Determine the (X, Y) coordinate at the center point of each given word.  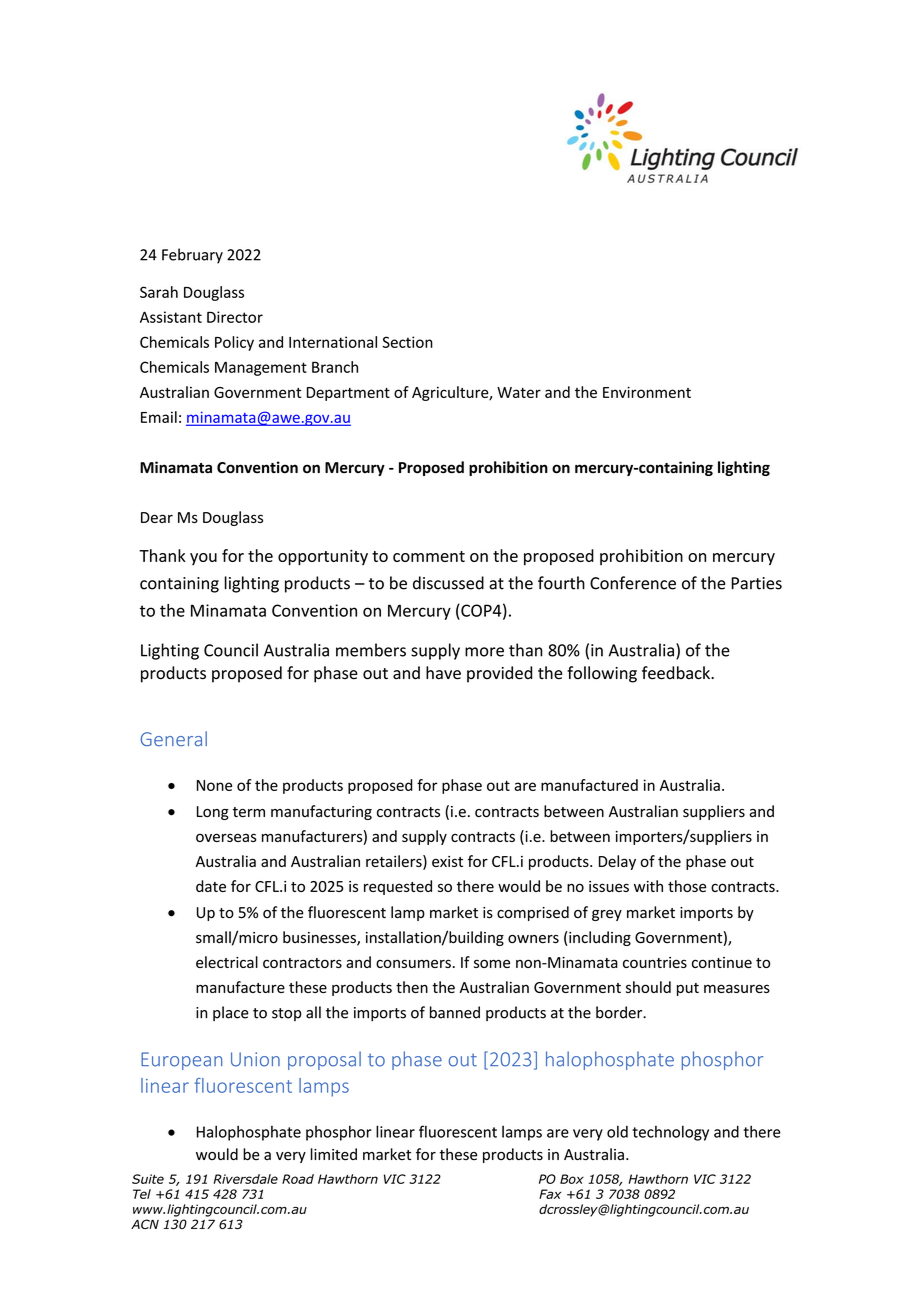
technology (670, 1133)
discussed (448, 583)
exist (447, 861)
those (687, 886)
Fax (550, 1194)
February (192, 256)
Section (407, 342)
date (211, 886)
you (203, 559)
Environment (647, 392)
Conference (633, 583)
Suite (148, 1179)
